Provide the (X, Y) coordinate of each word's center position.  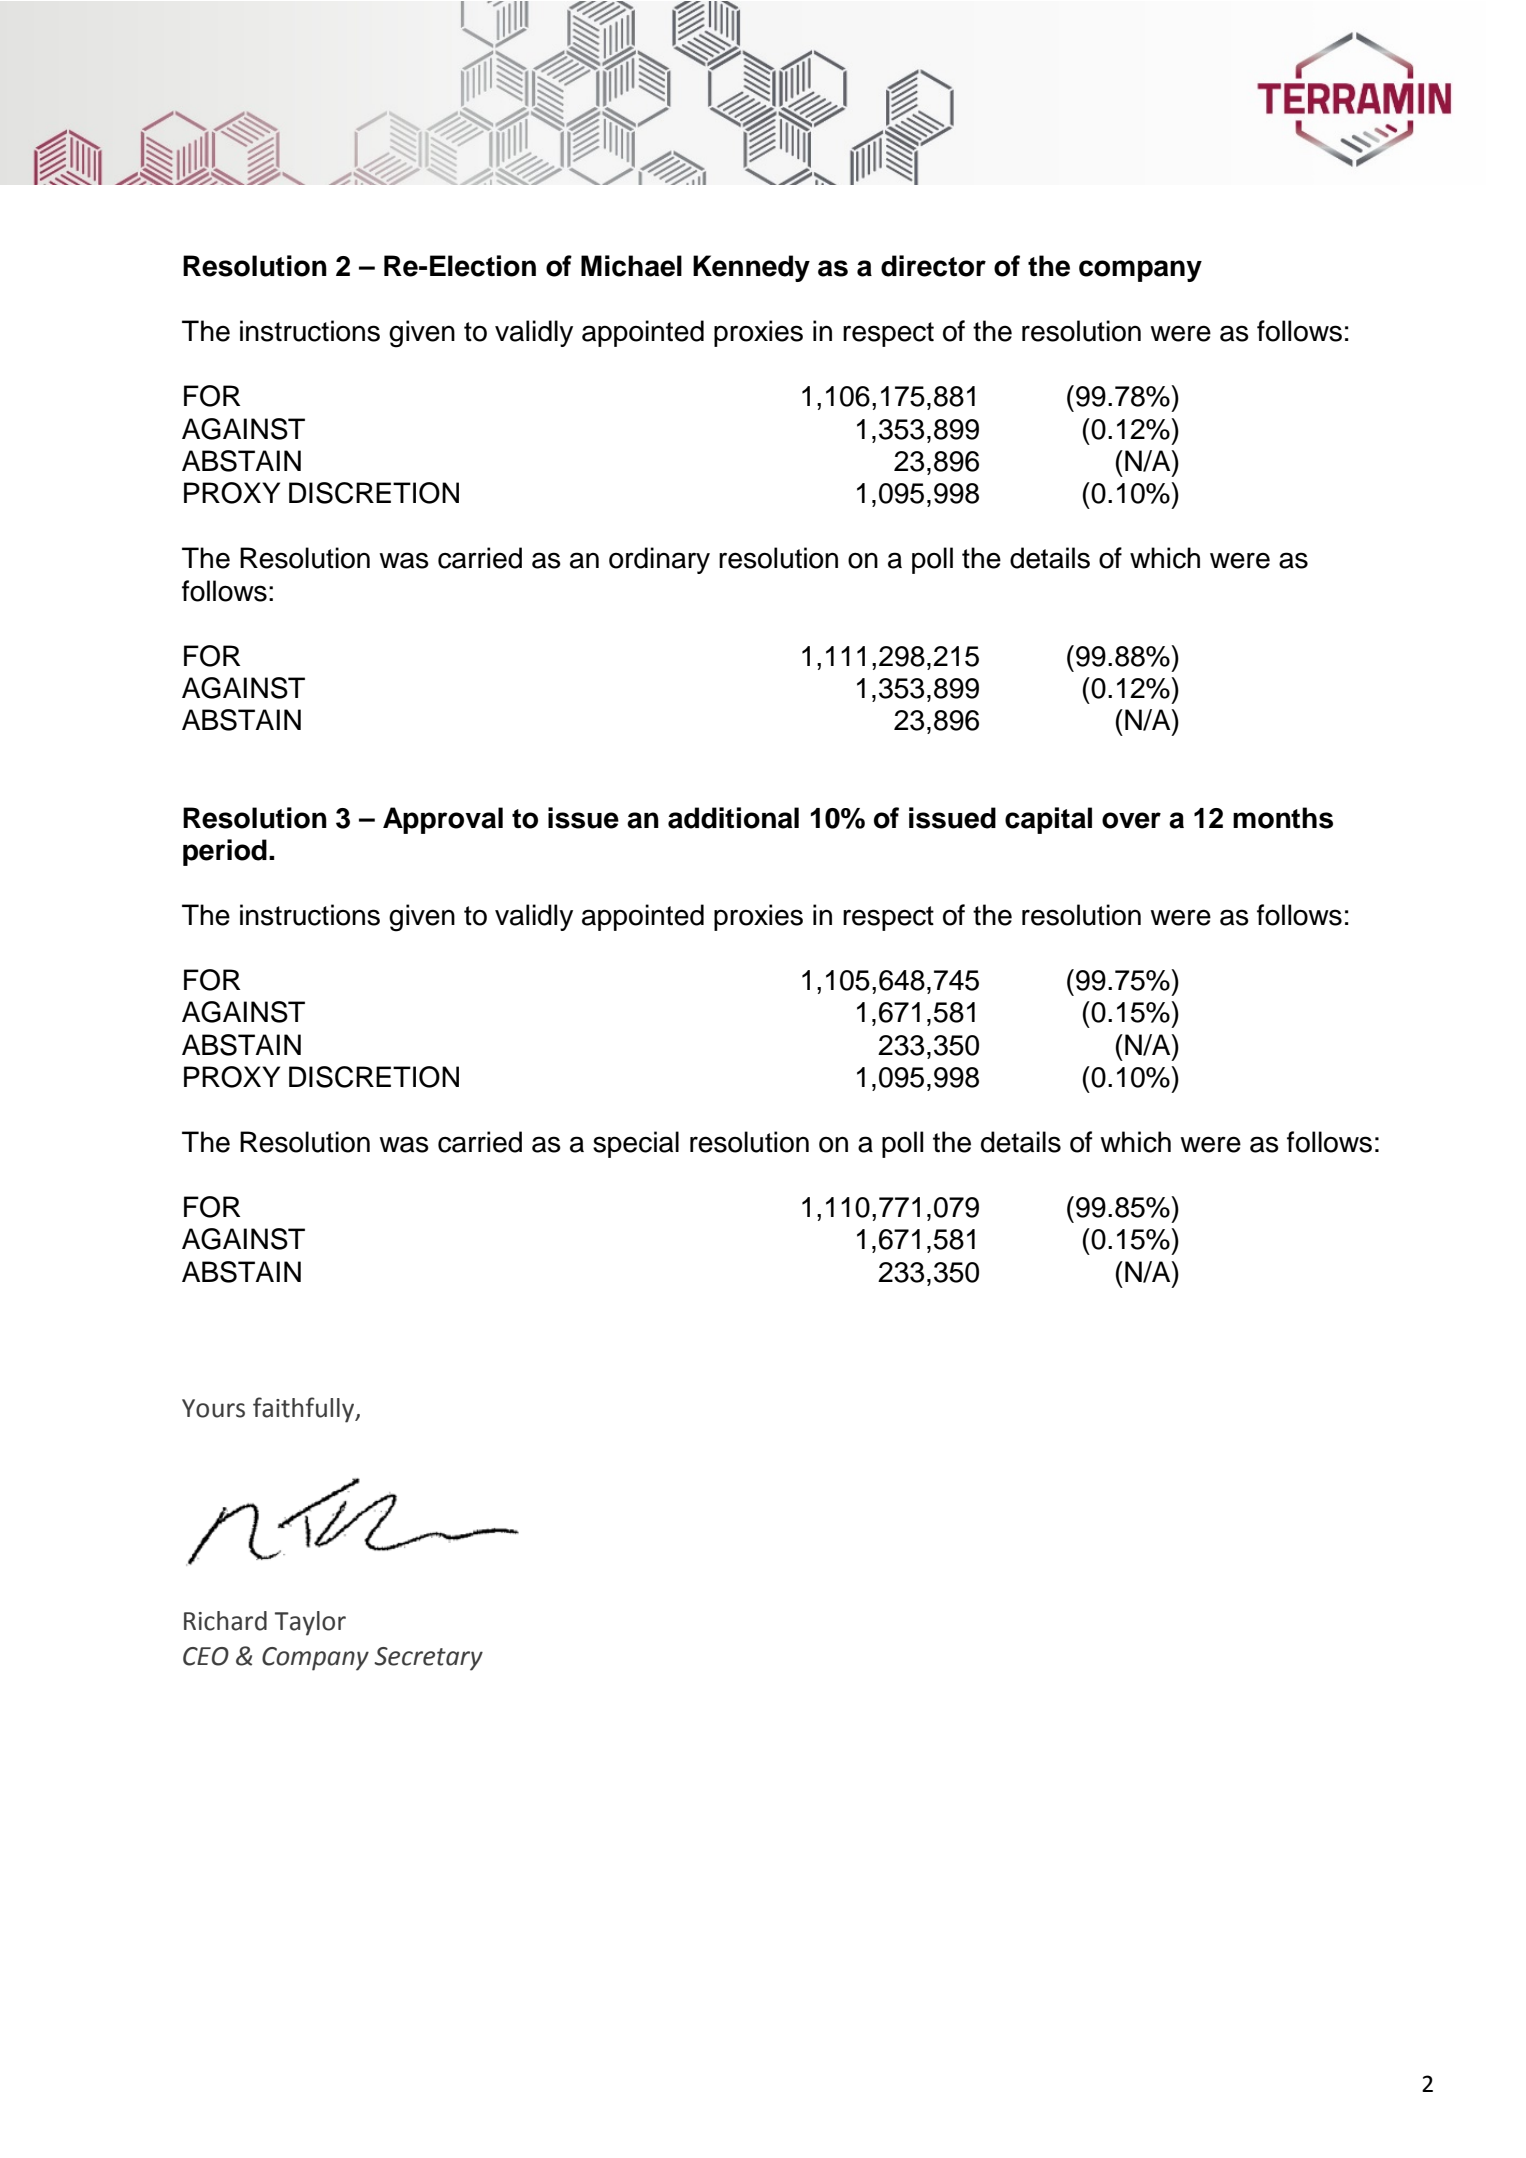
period (225, 852)
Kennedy (751, 268)
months (1283, 818)
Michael (631, 266)
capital (1048, 820)
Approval (443, 820)
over (1131, 820)
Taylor (310, 1623)
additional (733, 818)
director (933, 266)
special (636, 1144)
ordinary (659, 560)
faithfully (305, 1410)
